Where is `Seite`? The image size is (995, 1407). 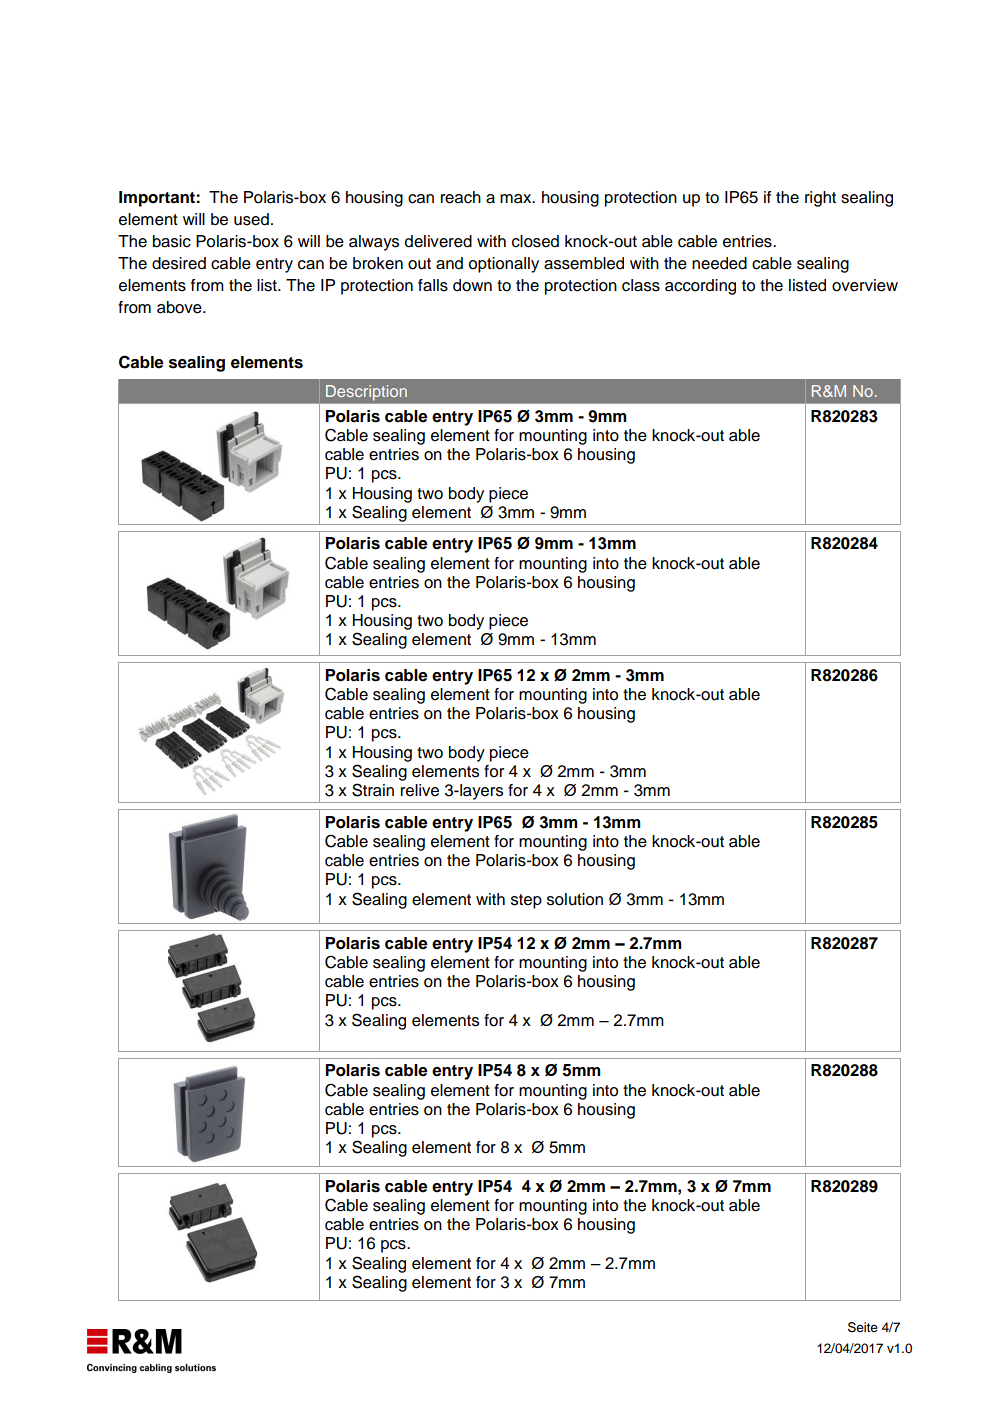
Seite is located at coordinates (863, 1327).
